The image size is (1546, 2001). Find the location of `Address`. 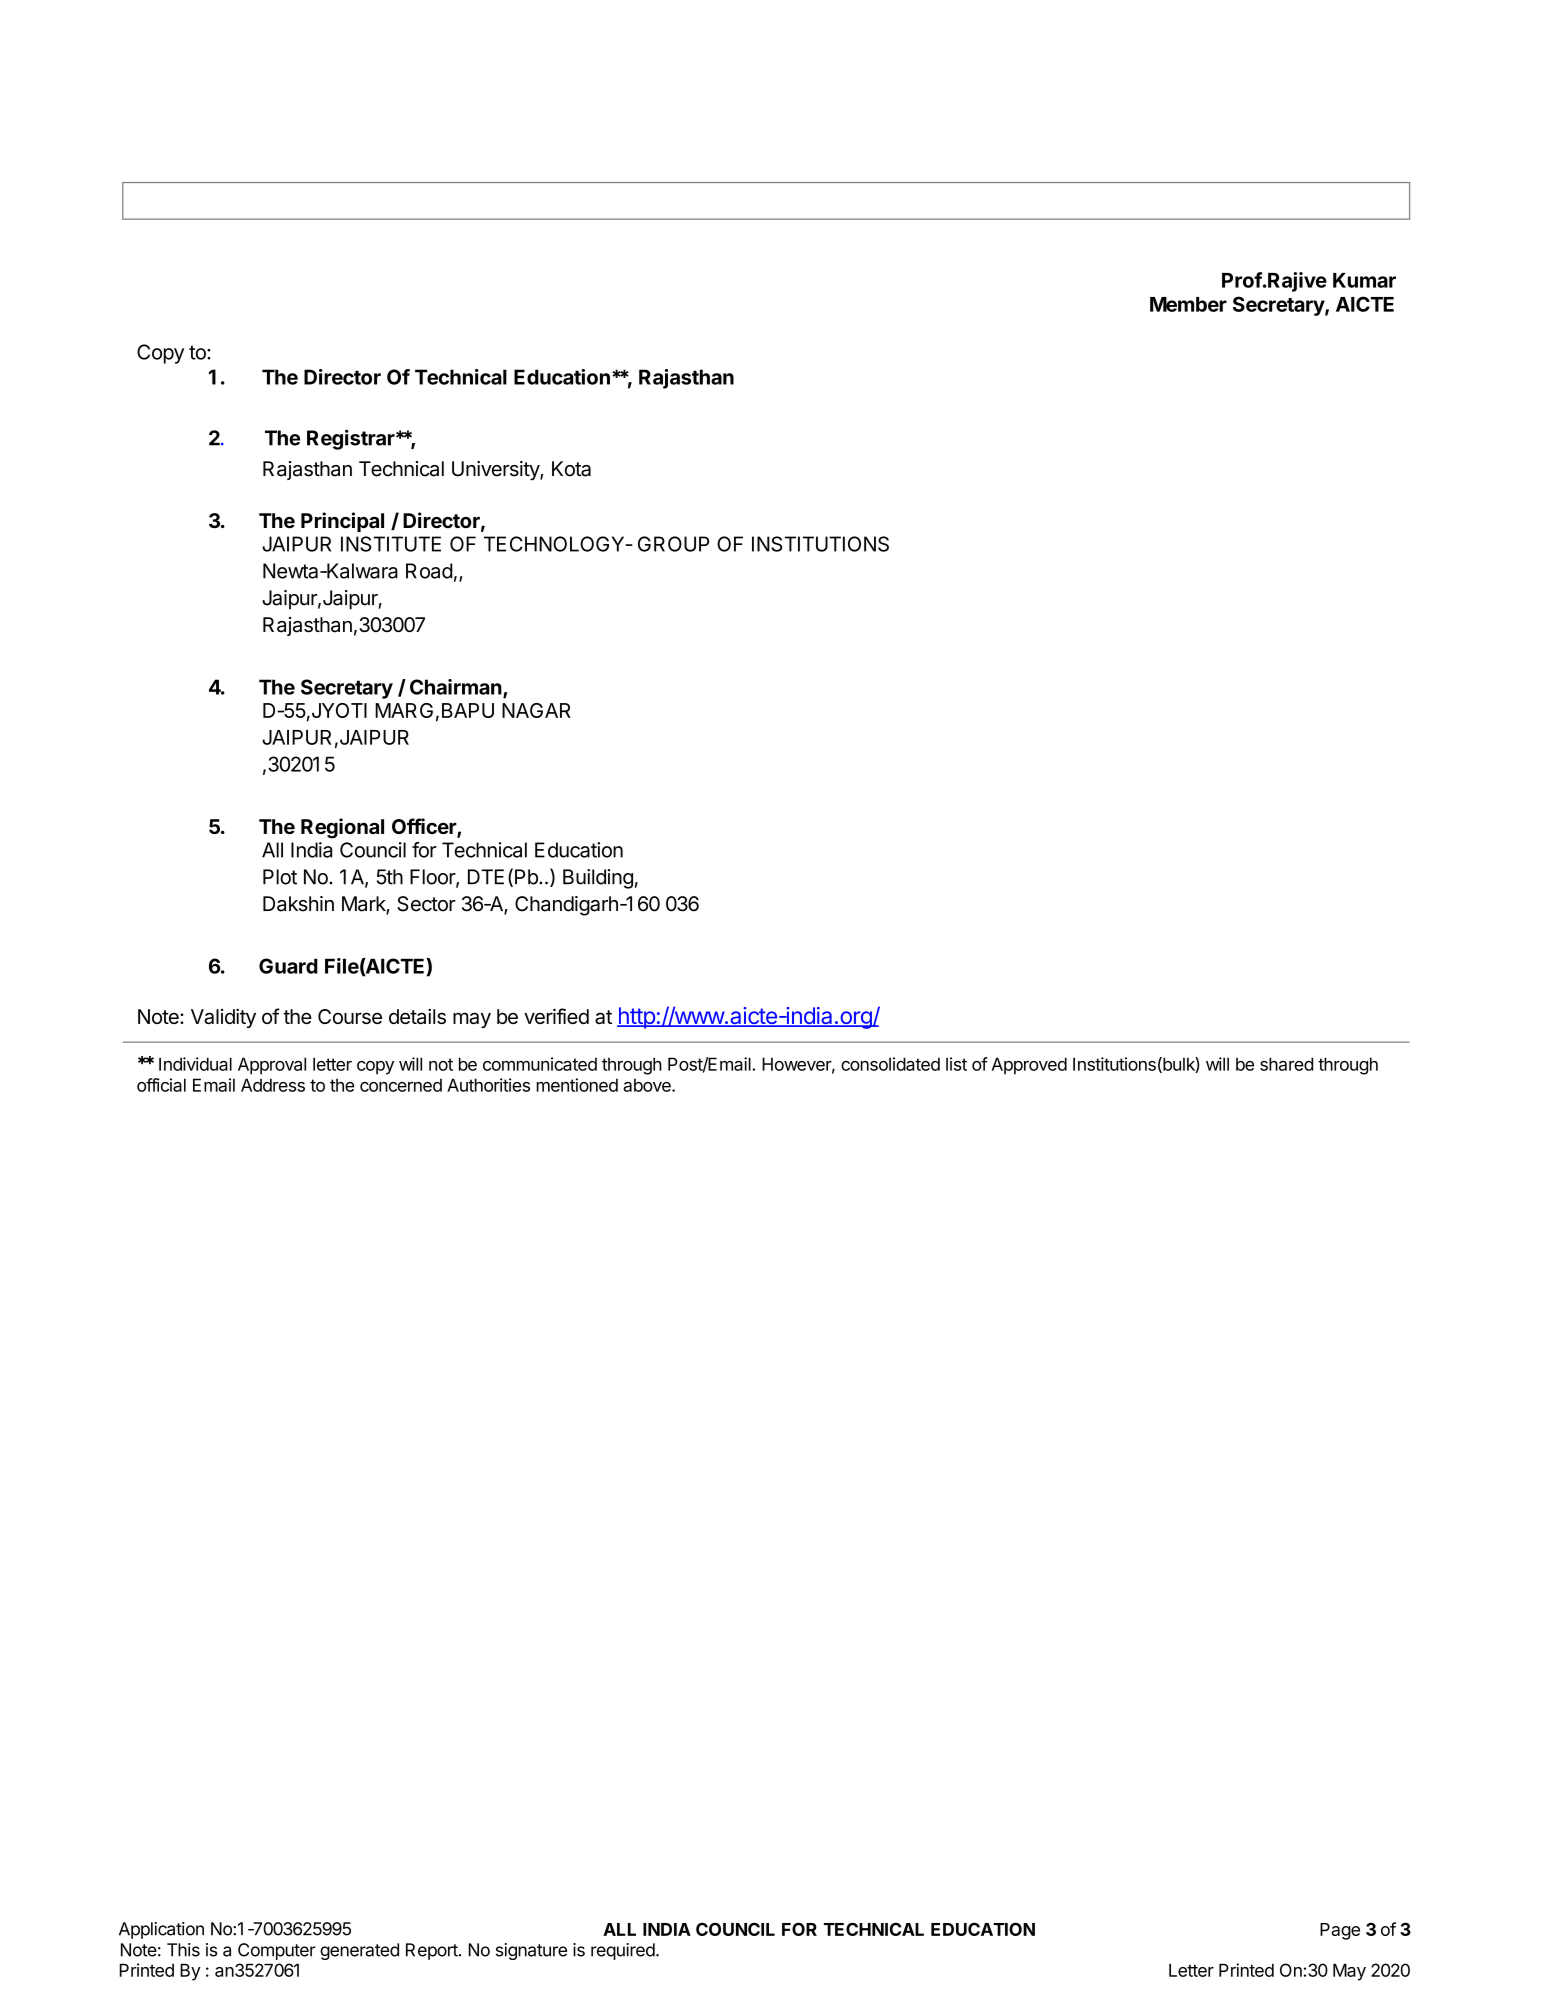

Address is located at coordinates (273, 1085).
